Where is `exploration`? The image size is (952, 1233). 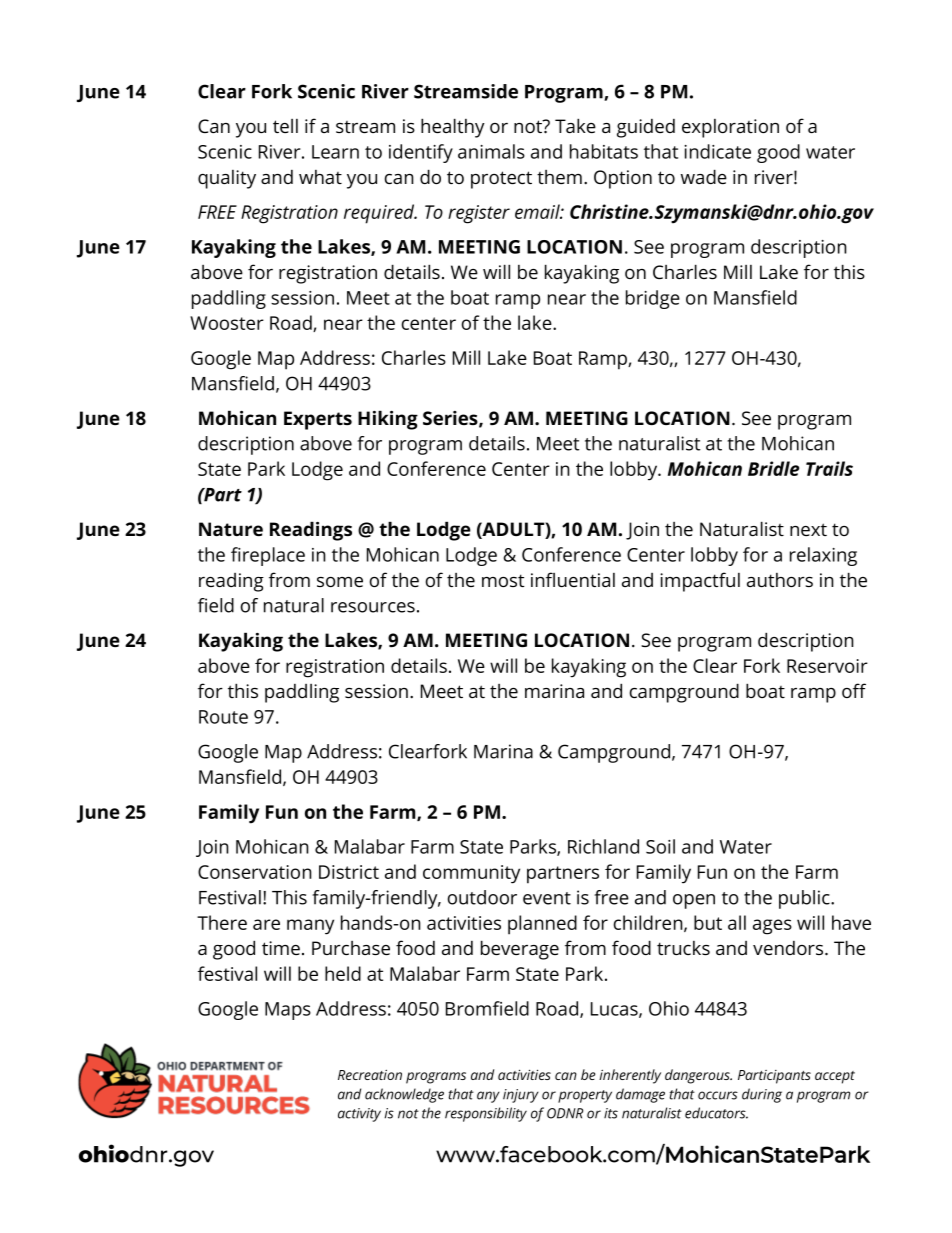
exploration is located at coordinates (730, 128).
